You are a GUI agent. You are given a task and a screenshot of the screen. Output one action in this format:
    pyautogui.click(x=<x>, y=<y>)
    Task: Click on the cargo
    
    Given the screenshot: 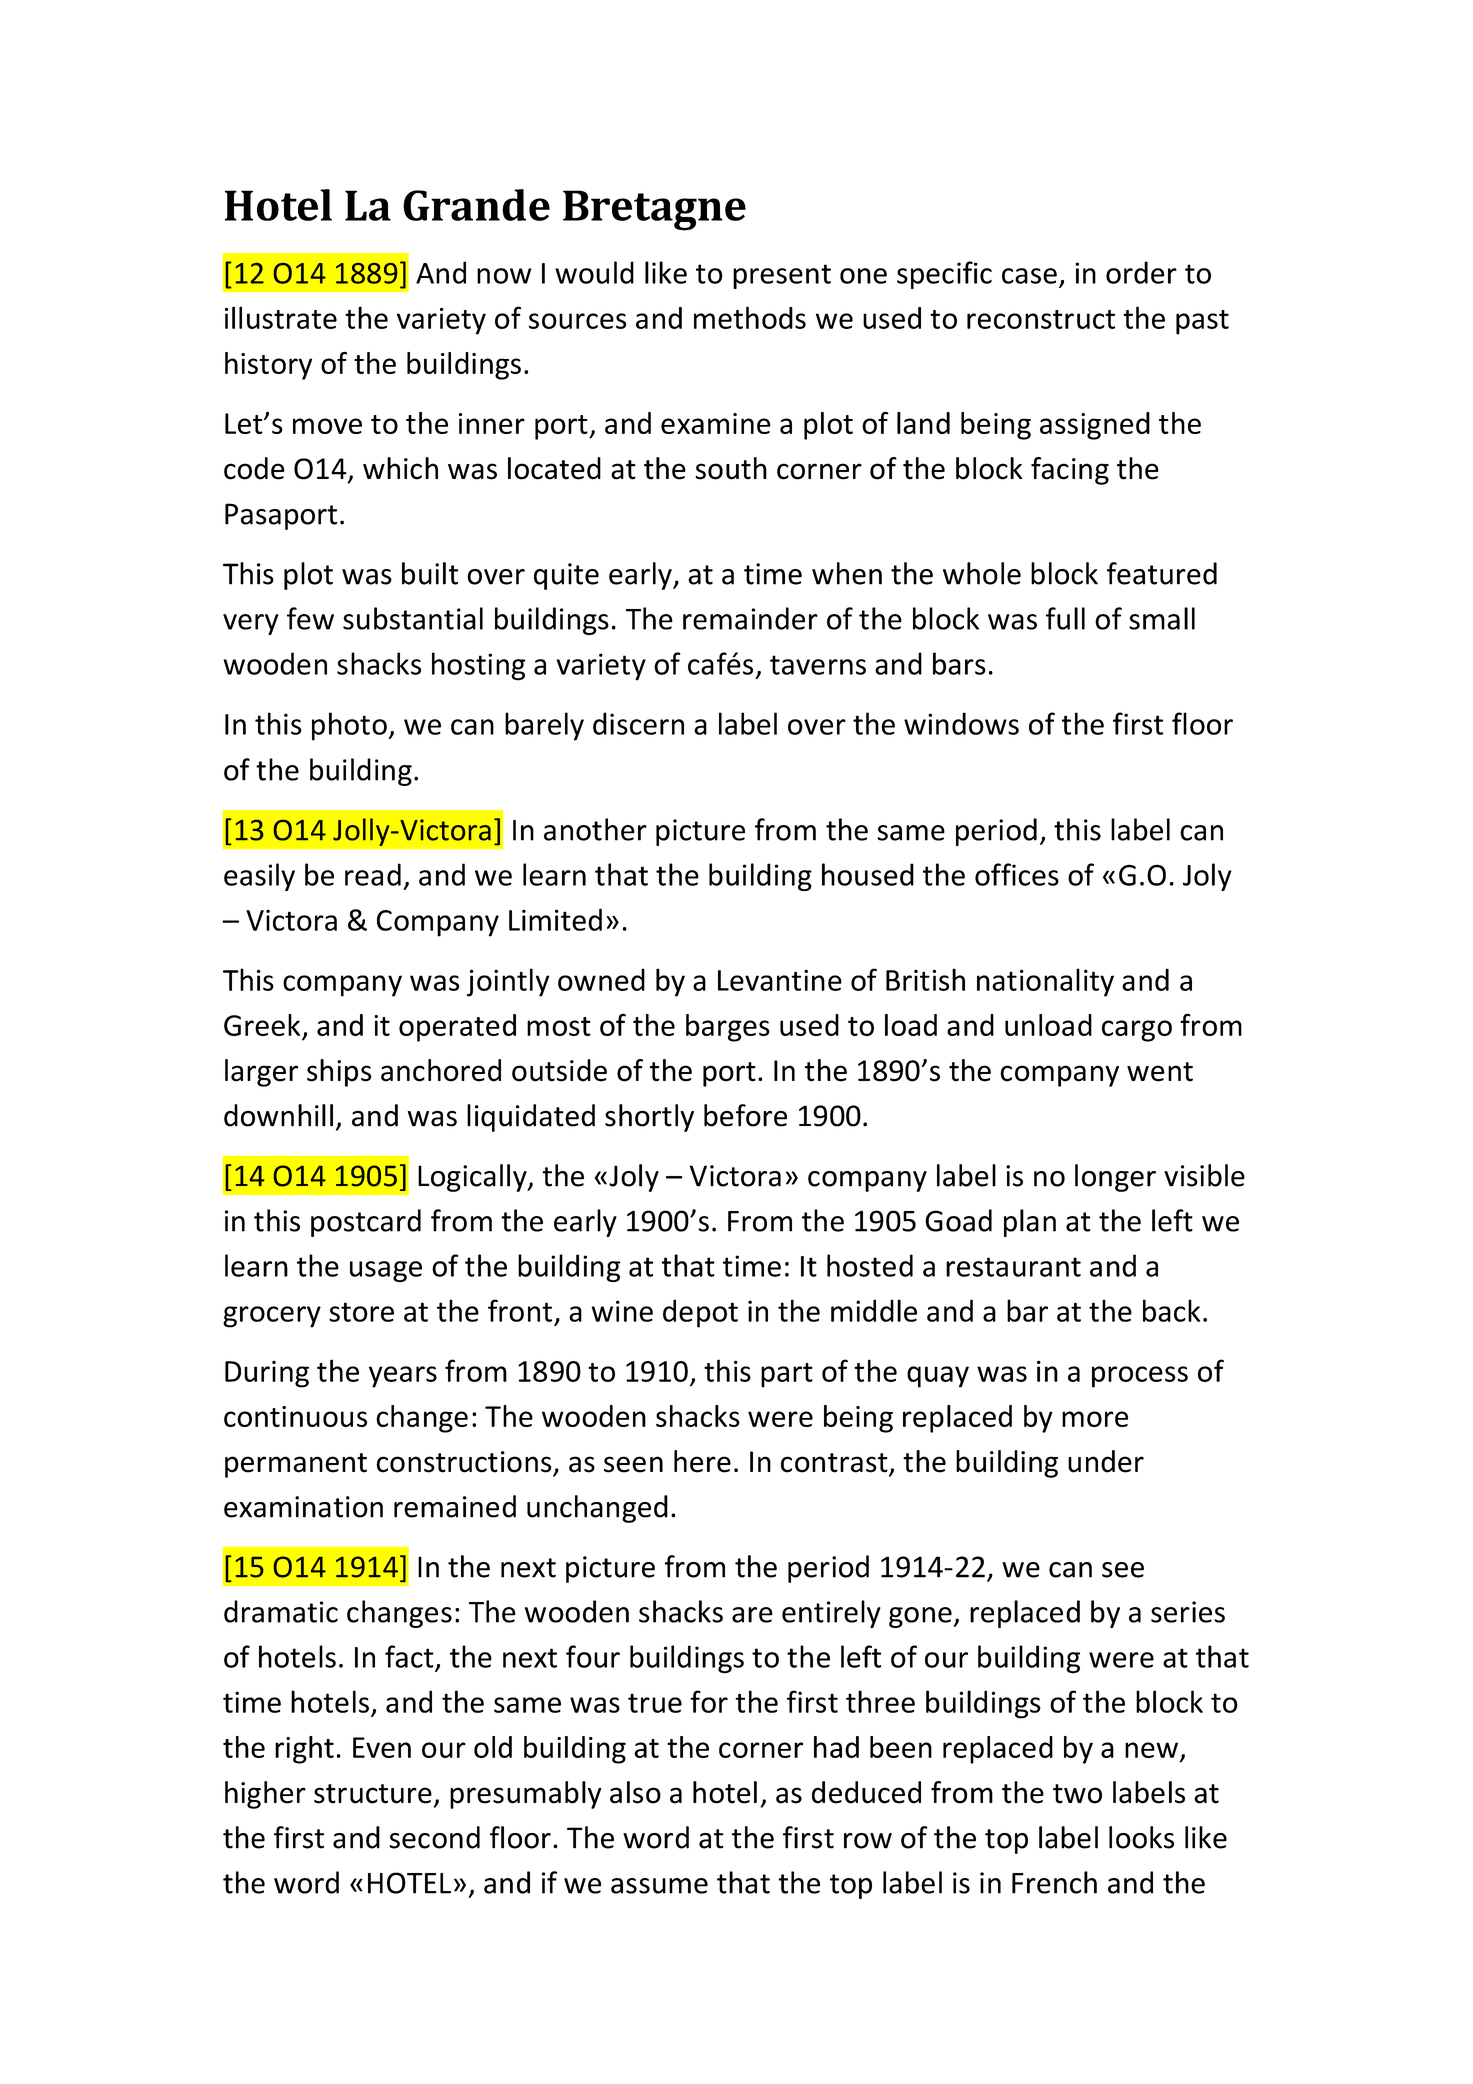 What is the action you would take?
    pyautogui.click(x=1137, y=1031)
